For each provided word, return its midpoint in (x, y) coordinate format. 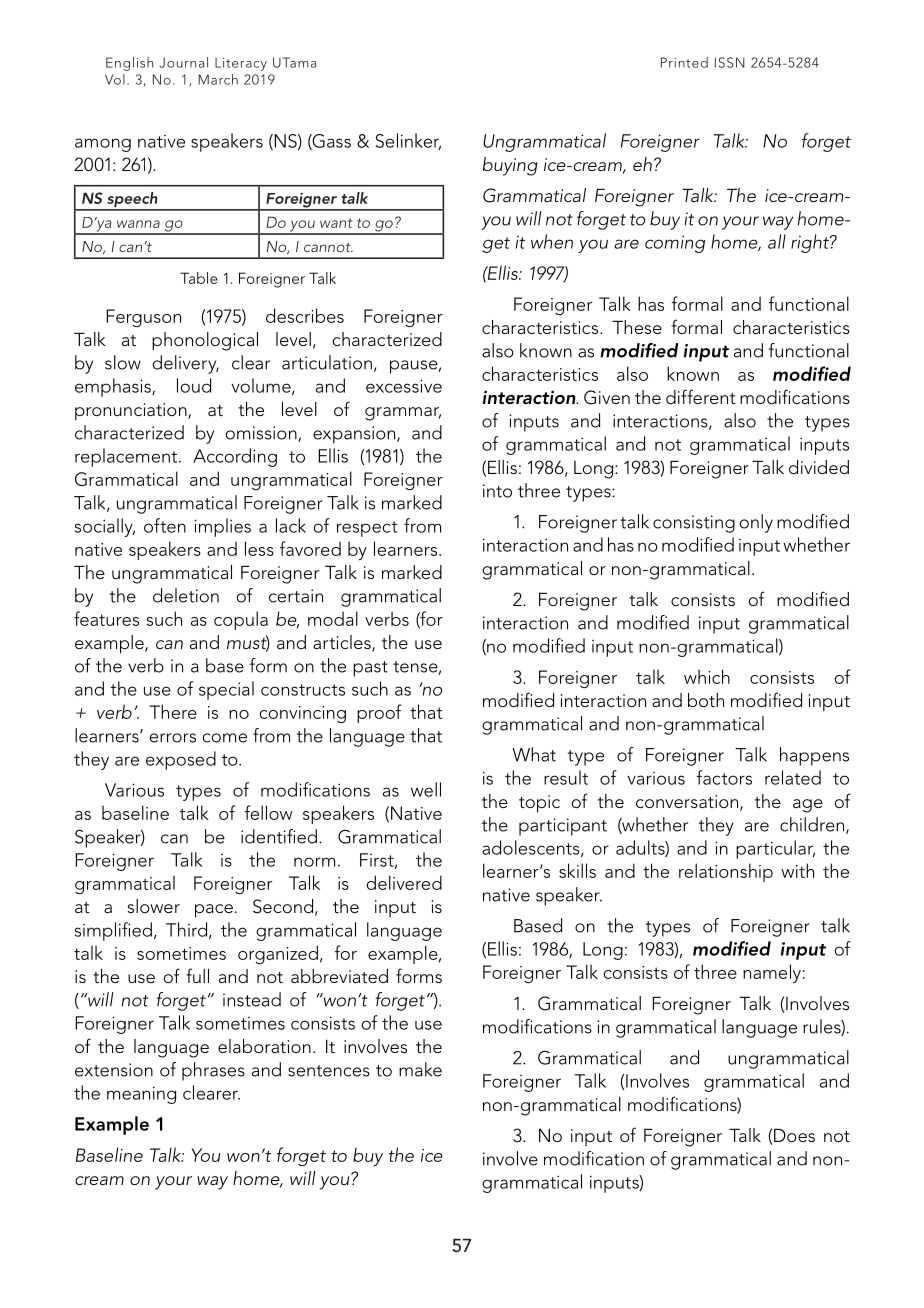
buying (510, 166)
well (426, 789)
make (420, 1069)
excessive (404, 386)
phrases (213, 1071)
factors (724, 777)
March (218, 79)
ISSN (730, 62)
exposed (181, 760)
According (235, 457)
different (701, 396)
